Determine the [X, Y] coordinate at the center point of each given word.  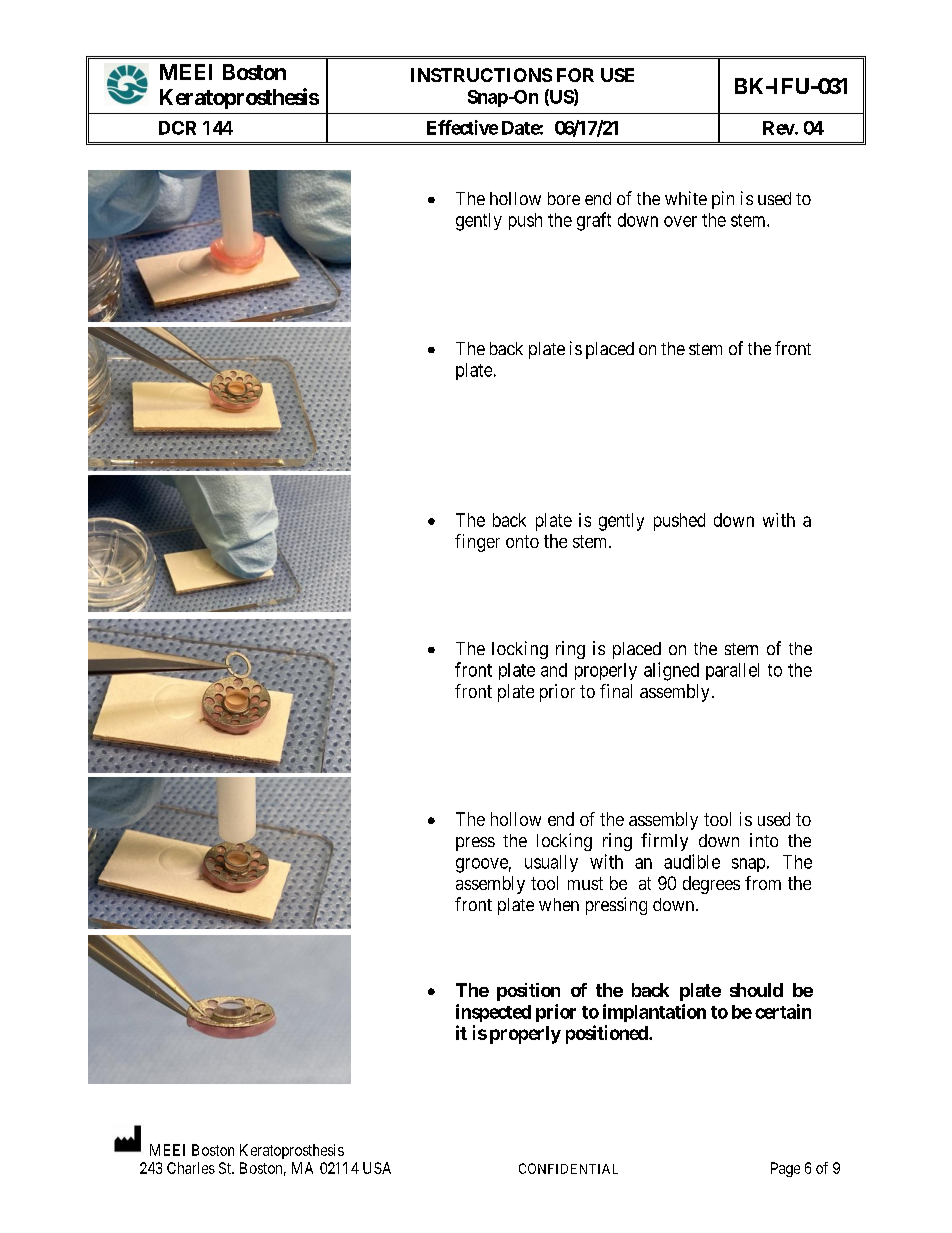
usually [551, 863]
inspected [493, 1013]
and [554, 670]
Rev [779, 128]
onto [522, 541]
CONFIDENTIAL [568, 1168]
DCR [177, 128]
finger [477, 543]
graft [594, 221]
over [680, 221]
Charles [191, 1168]
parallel [732, 671]
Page [785, 1169]
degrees [711, 885]
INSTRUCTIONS [481, 75]
